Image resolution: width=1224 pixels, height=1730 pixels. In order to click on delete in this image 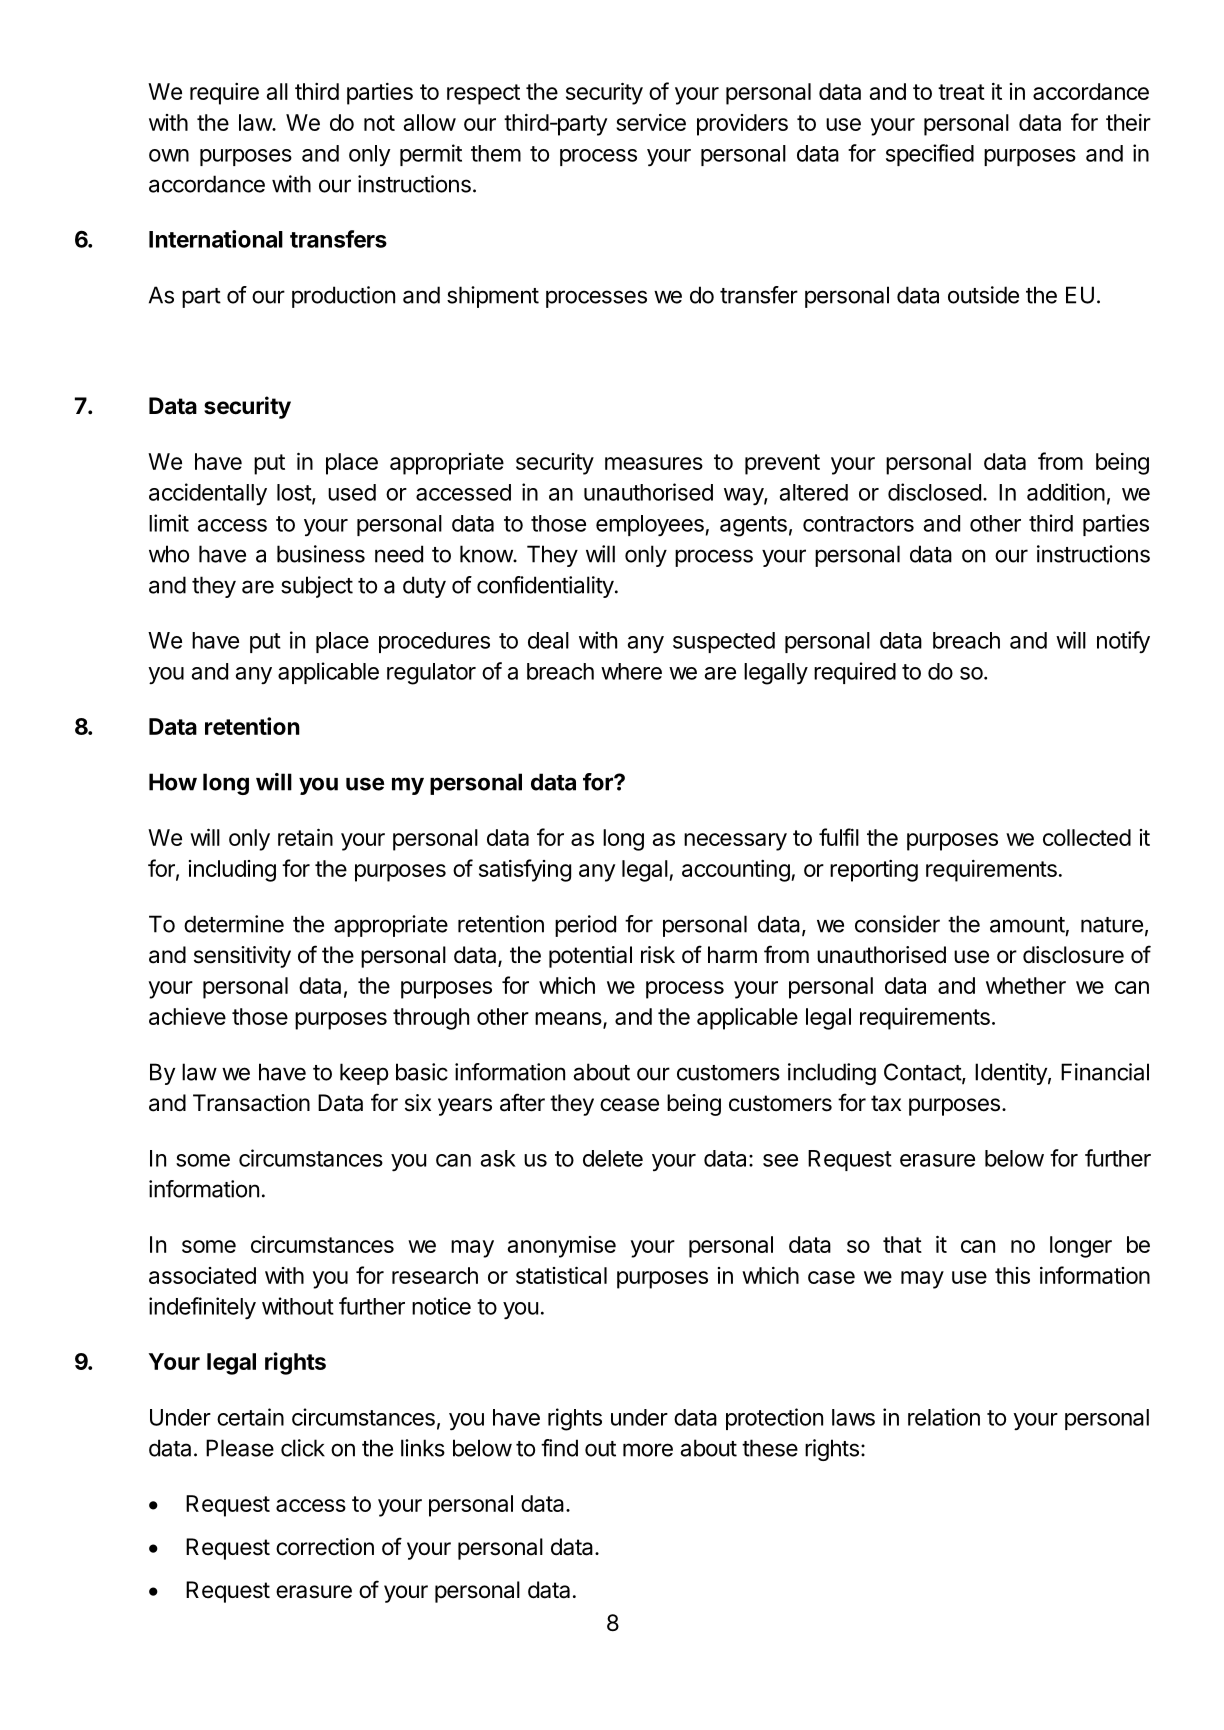, I will do `click(613, 1158)`.
